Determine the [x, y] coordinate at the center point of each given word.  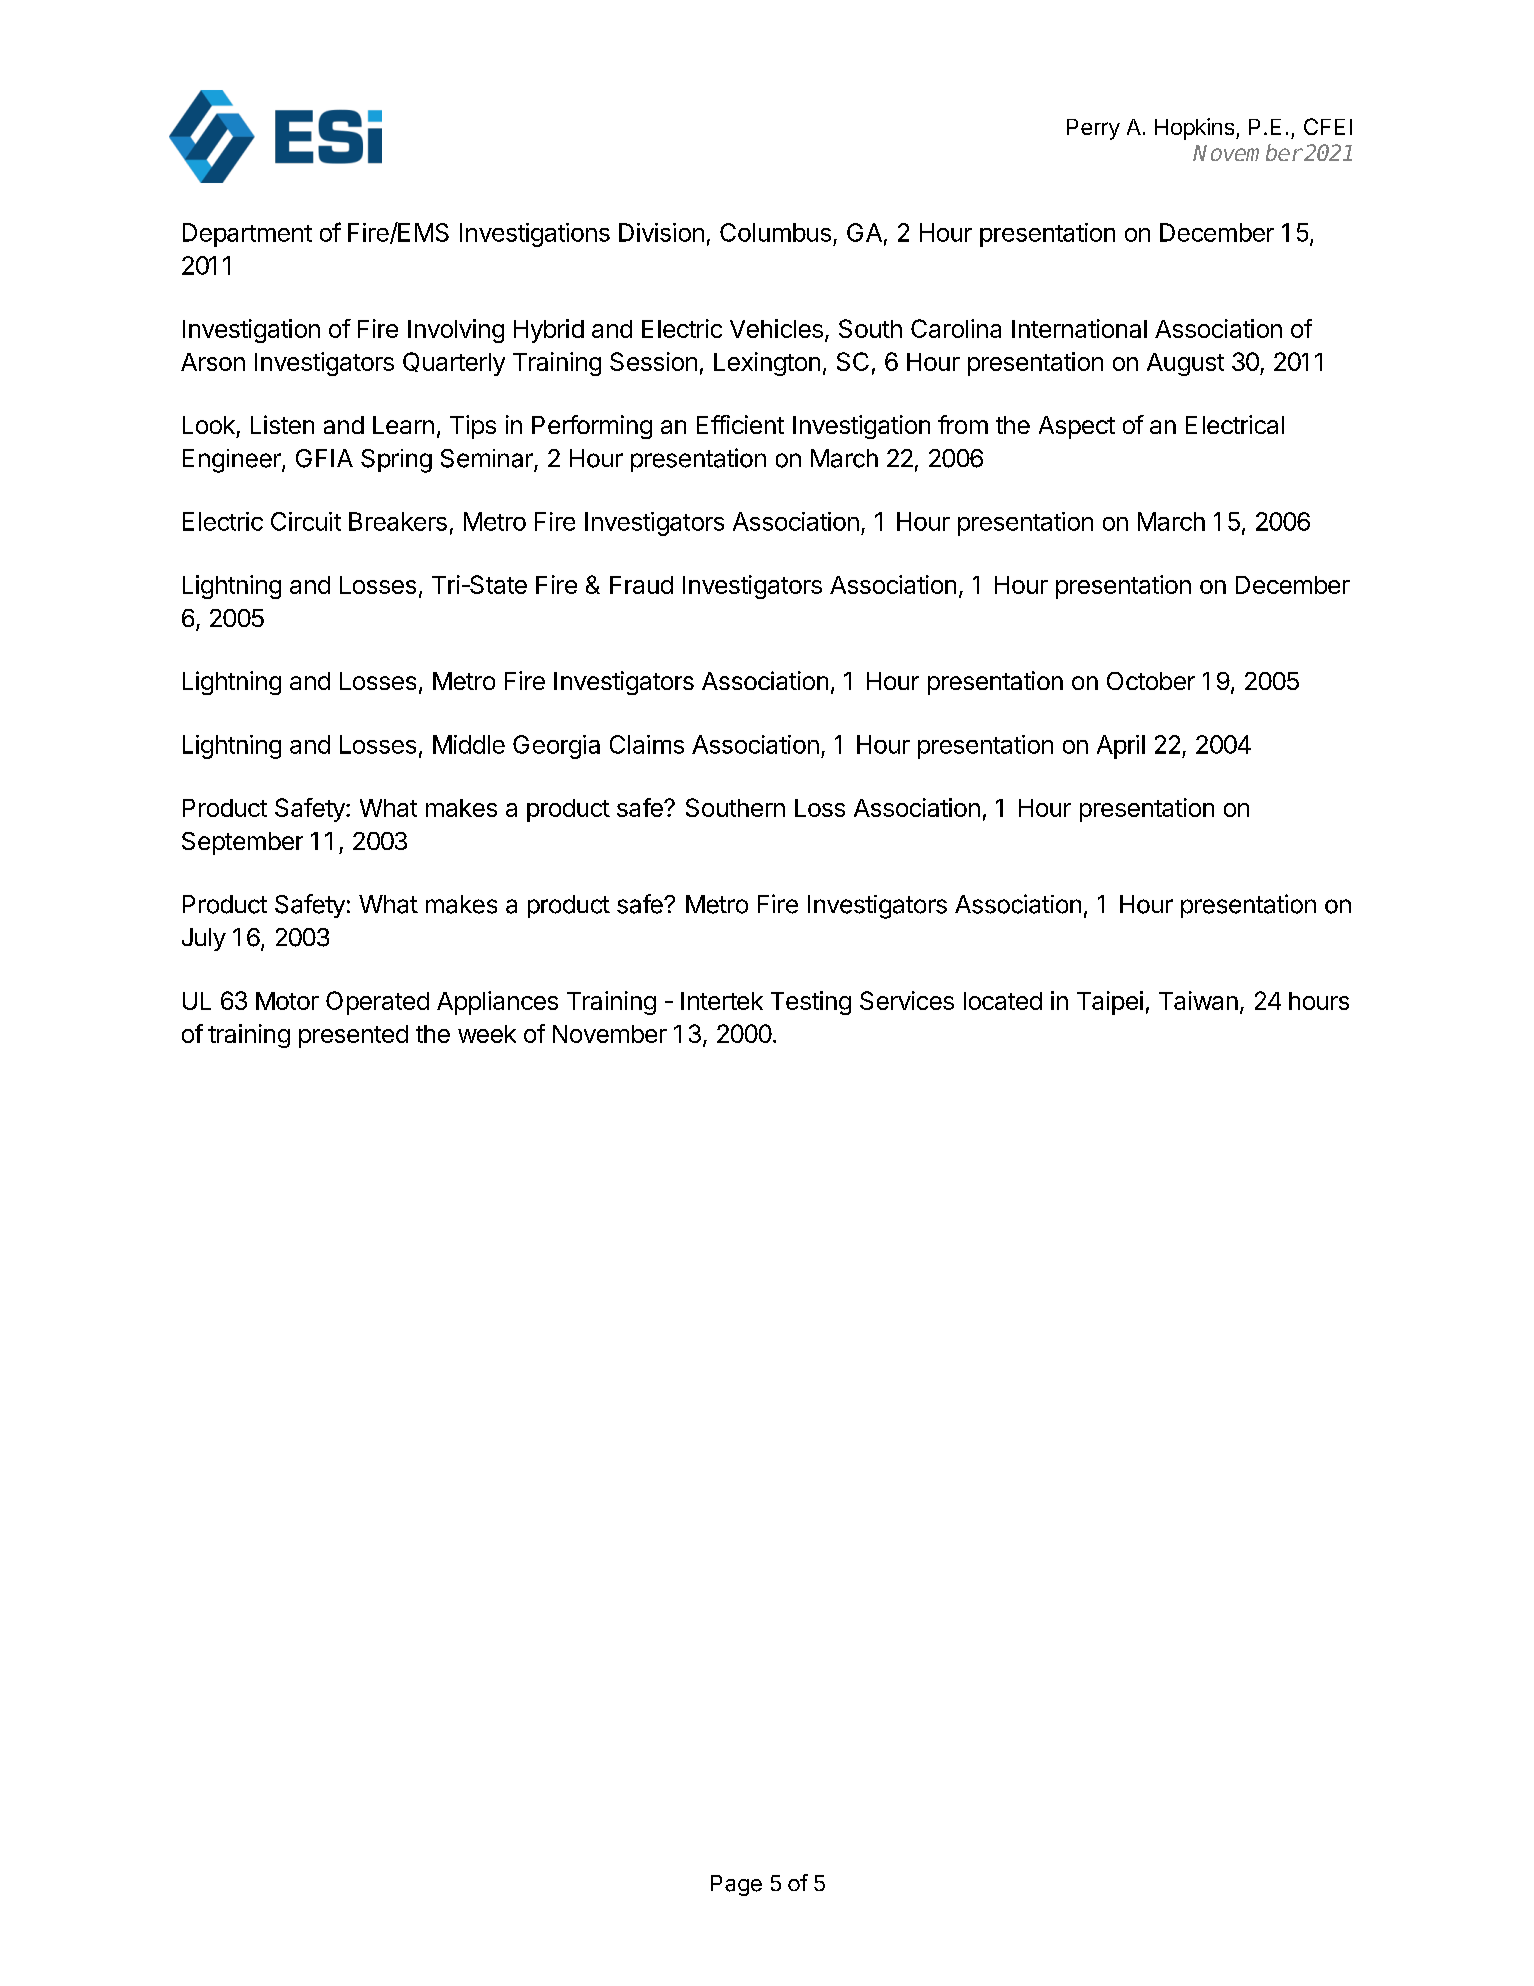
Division [661, 232]
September [242, 843]
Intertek [722, 1001]
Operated [377, 1003]
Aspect [1077, 427]
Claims [647, 744]
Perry [1093, 129]
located [1003, 1001]
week [487, 1034]
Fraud [641, 585]
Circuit [306, 521]
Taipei [1110, 1003]
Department [247, 235]
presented [353, 1036]
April [1121, 747]
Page [736, 1885]
